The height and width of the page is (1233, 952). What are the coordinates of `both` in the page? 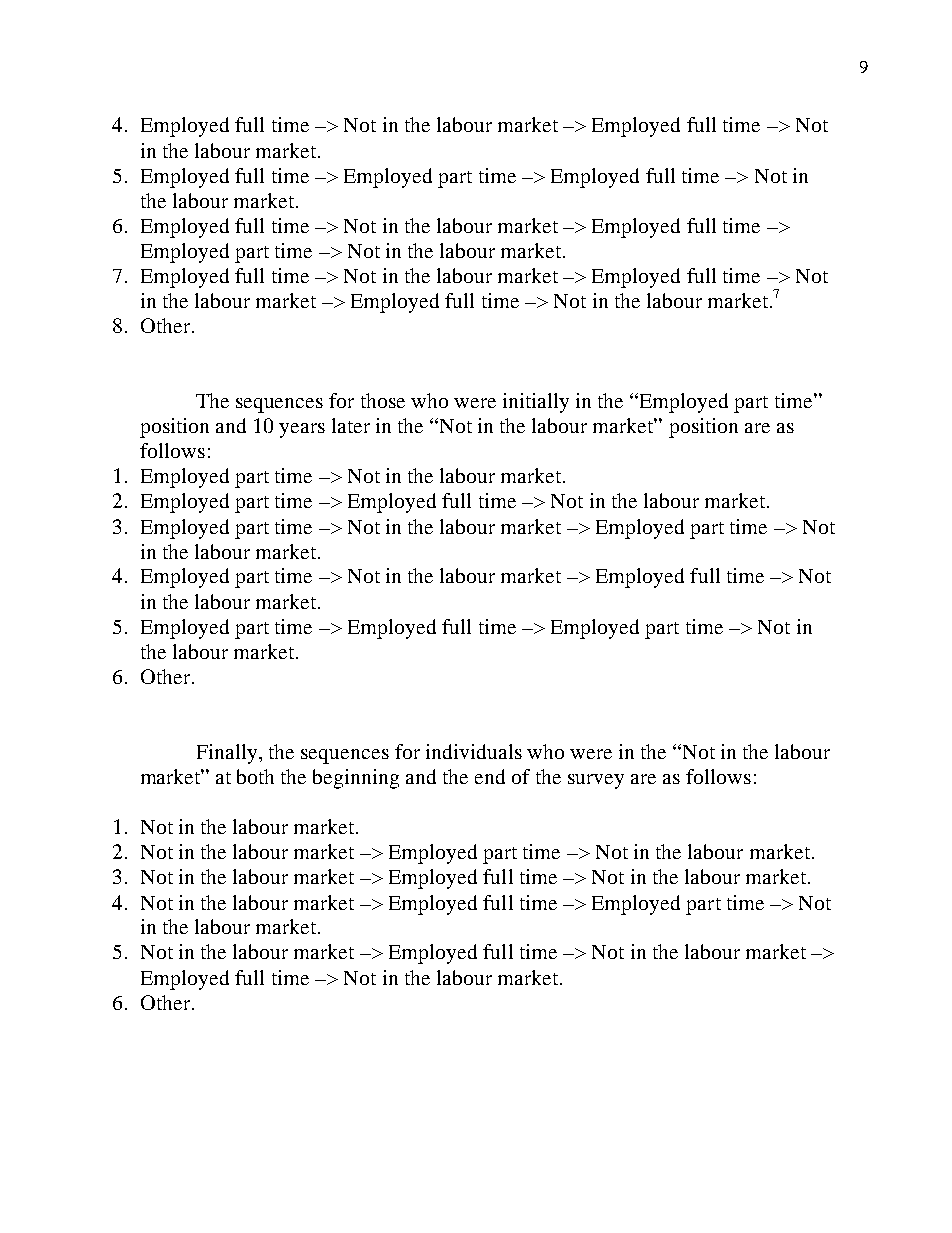 It's located at (255, 776).
